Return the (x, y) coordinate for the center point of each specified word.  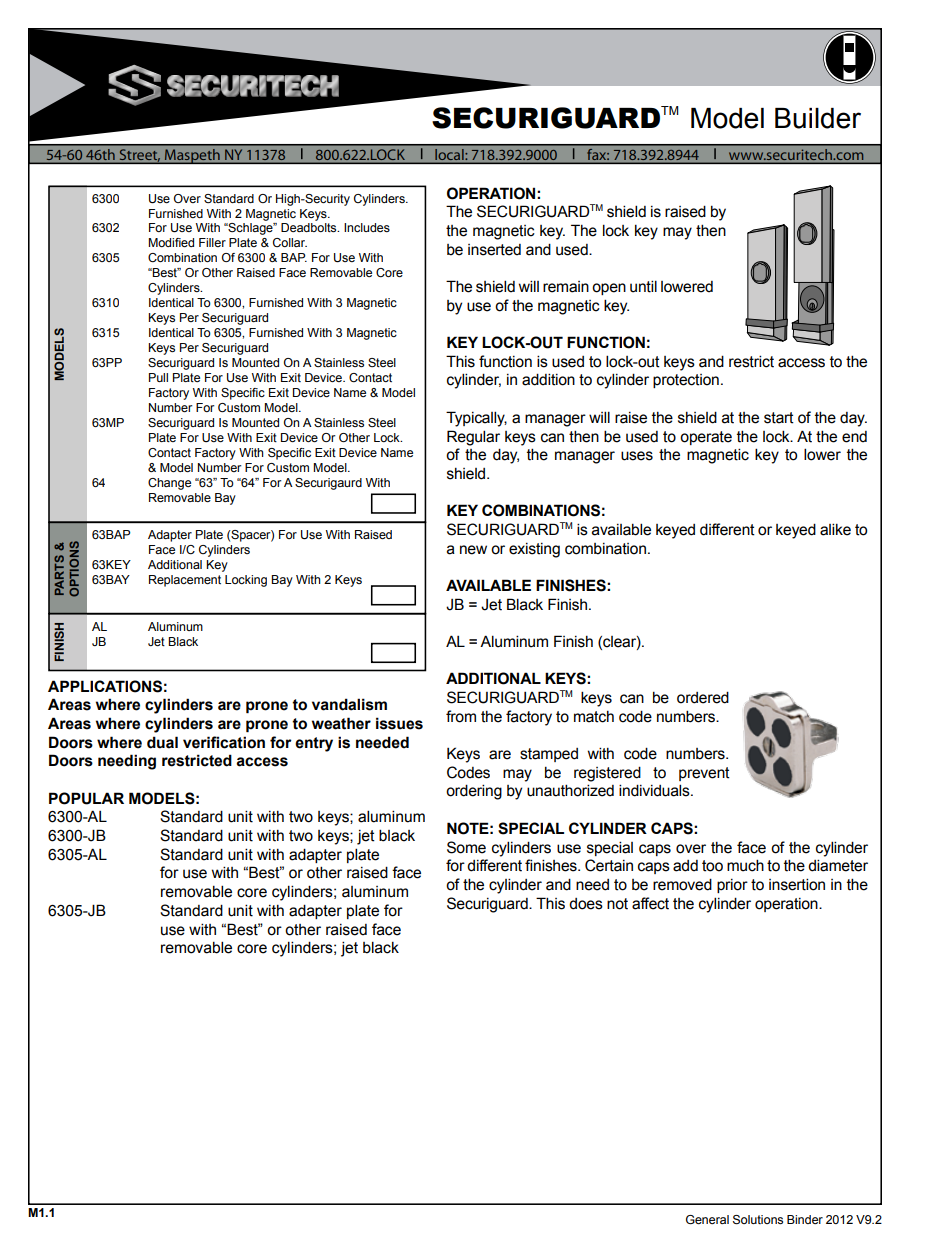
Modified (171, 242)
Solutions (758, 1220)
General (707, 1219)
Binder (805, 1219)
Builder (818, 118)
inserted (494, 250)
